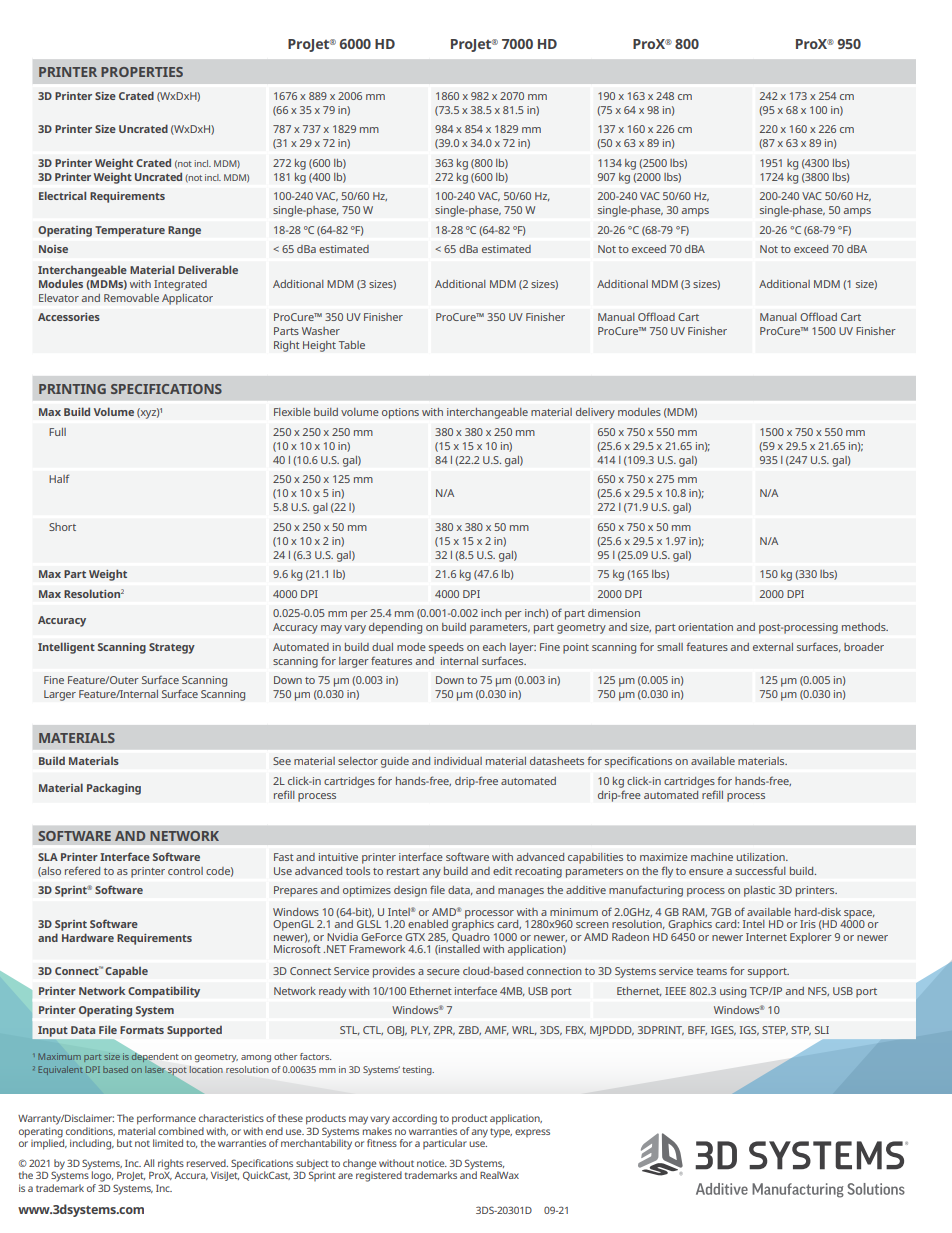 The height and width of the screenshot is (1233, 952). I want to click on delivery, so click(595, 413).
